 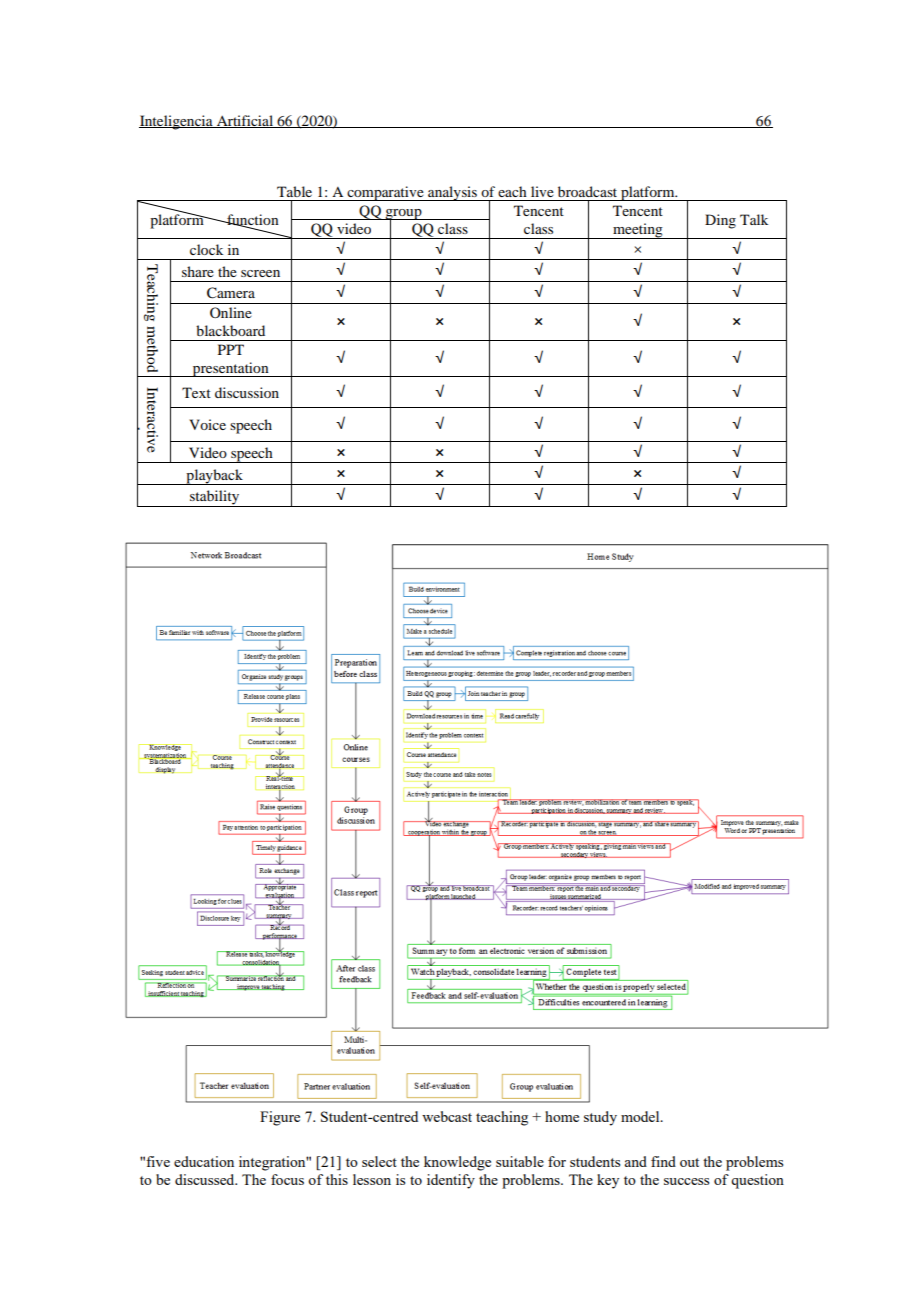 I want to click on meeting, so click(x=638, y=231).
